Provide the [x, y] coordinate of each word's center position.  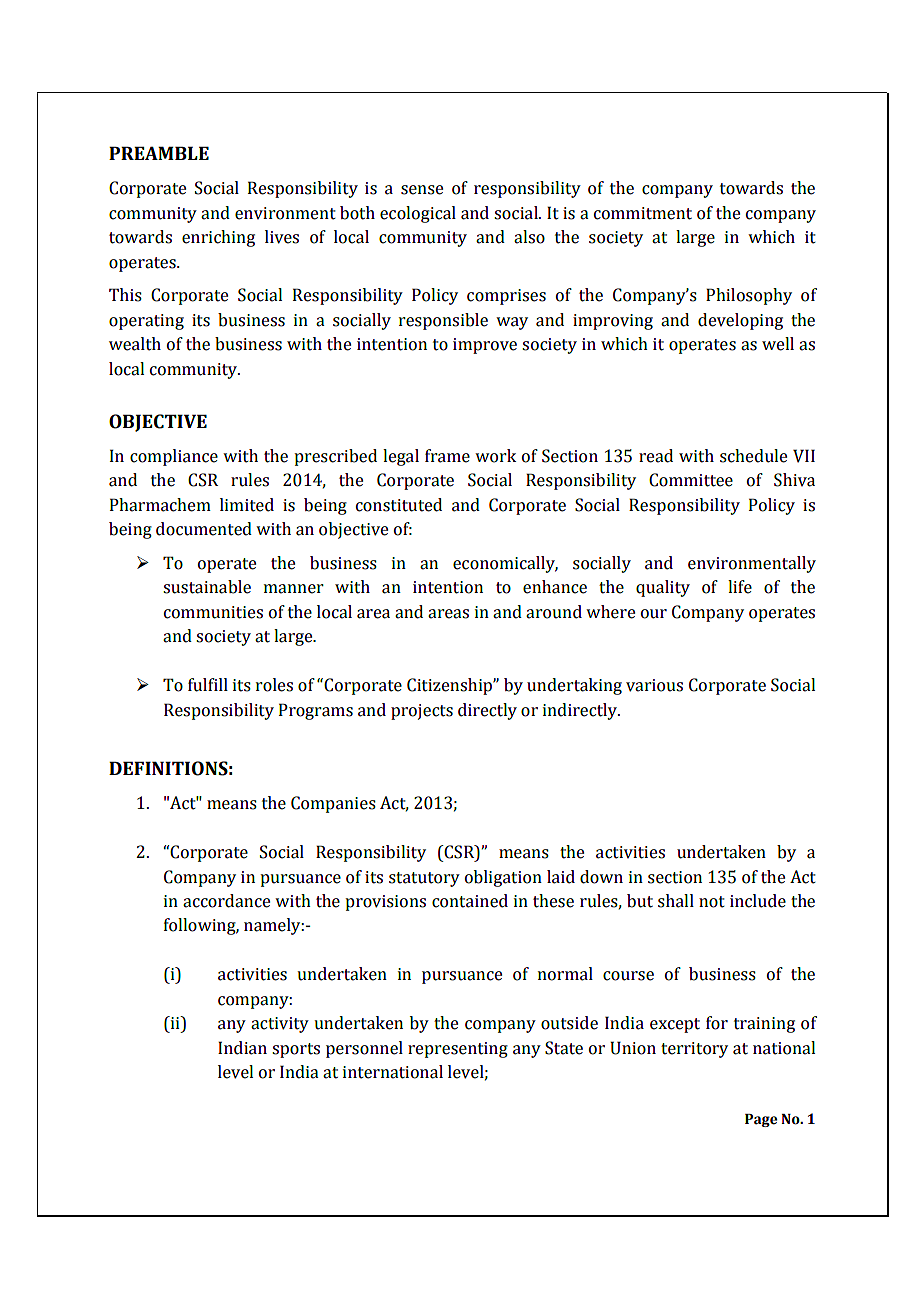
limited [247, 505]
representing [458, 1050]
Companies [333, 804]
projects [422, 712]
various [654, 685]
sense [422, 190]
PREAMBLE [159, 153]
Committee [691, 480]
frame [447, 456]
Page [761, 1120]
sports [296, 1050]
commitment [643, 213]
